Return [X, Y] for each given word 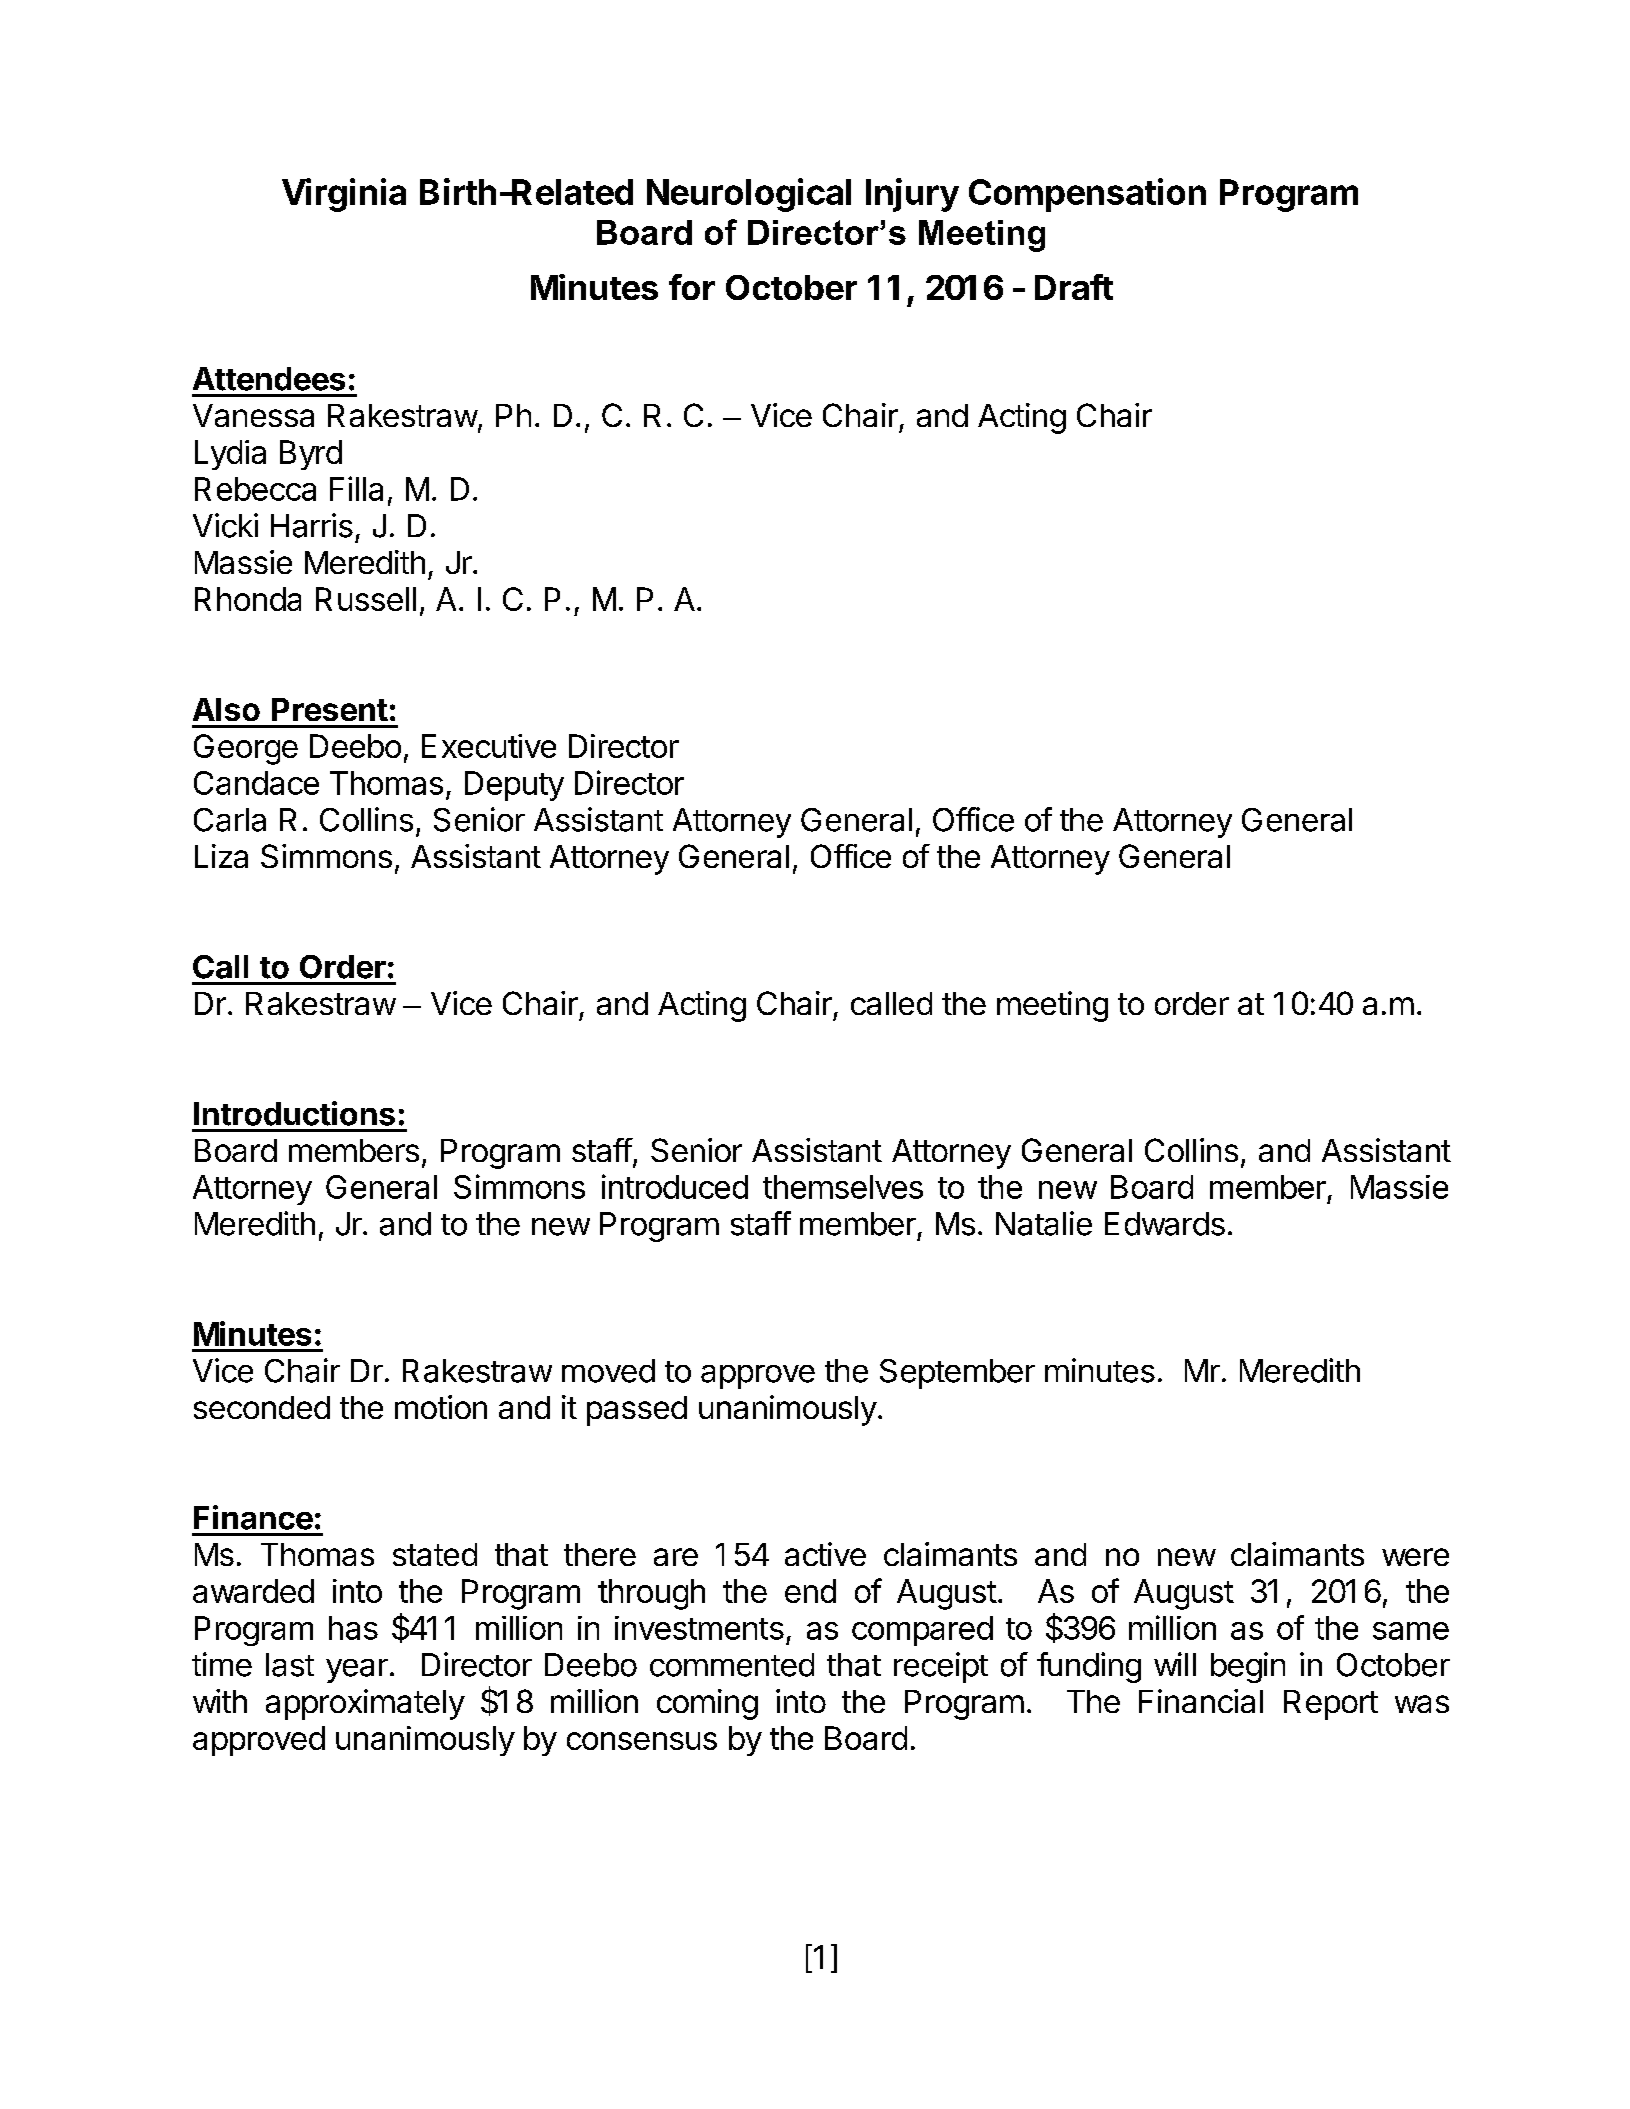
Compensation [1087, 195]
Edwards [1165, 1224]
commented [732, 1665]
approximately [365, 1704]
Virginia [344, 195]
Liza [221, 856]
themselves [843, 1187]
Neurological [749, 195]
